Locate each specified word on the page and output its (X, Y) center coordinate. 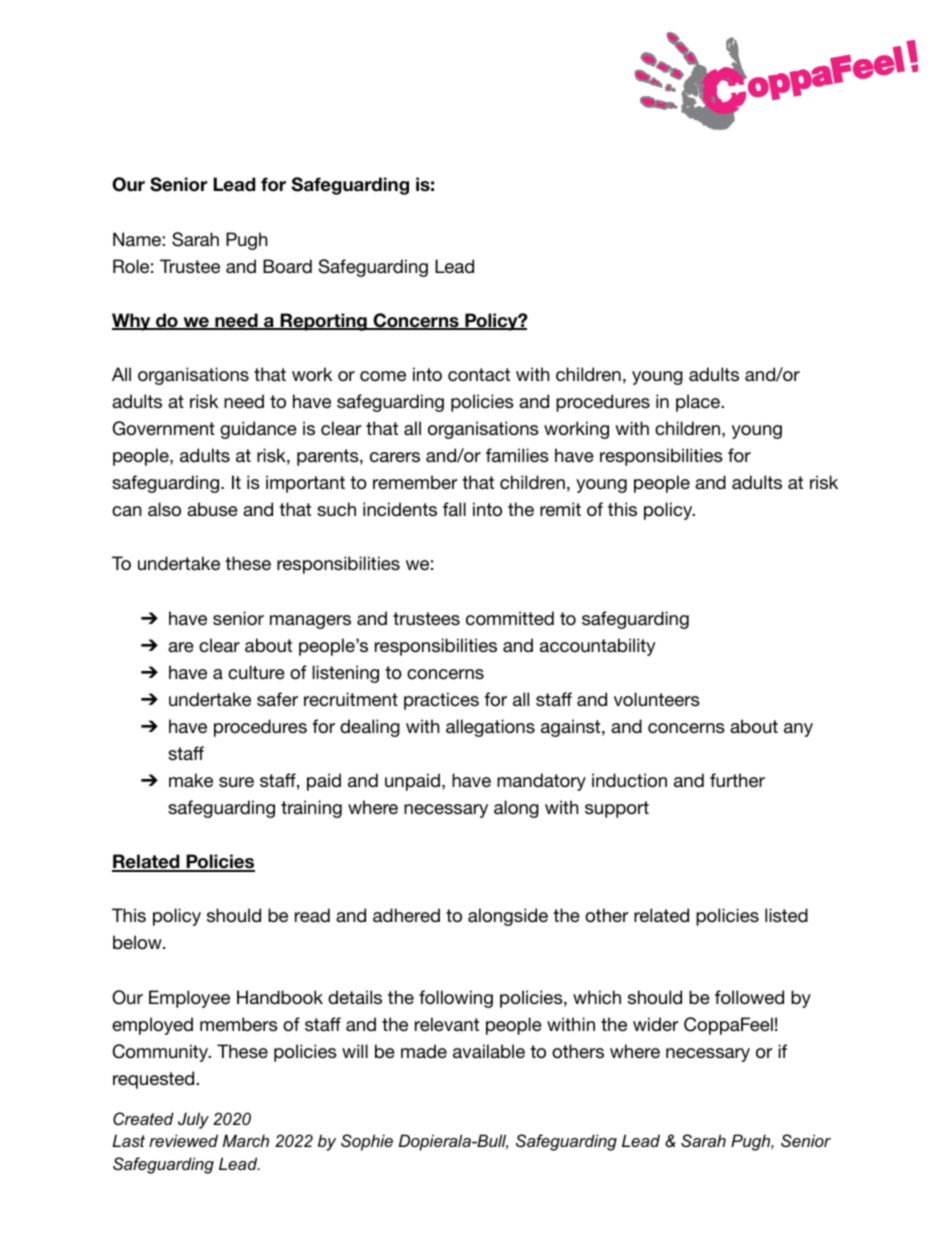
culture (256, 672)
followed (749, 997)
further (737, 780)
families (517, 455)
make (191, 780)
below (138, 942)
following (456, 999)
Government (164, 428)
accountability (598, 647)
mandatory (541, 782)
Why (132, 322)
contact (479, 375)
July (193, 1120)
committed (510, 618)
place (699, 403)
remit (560, 509)
